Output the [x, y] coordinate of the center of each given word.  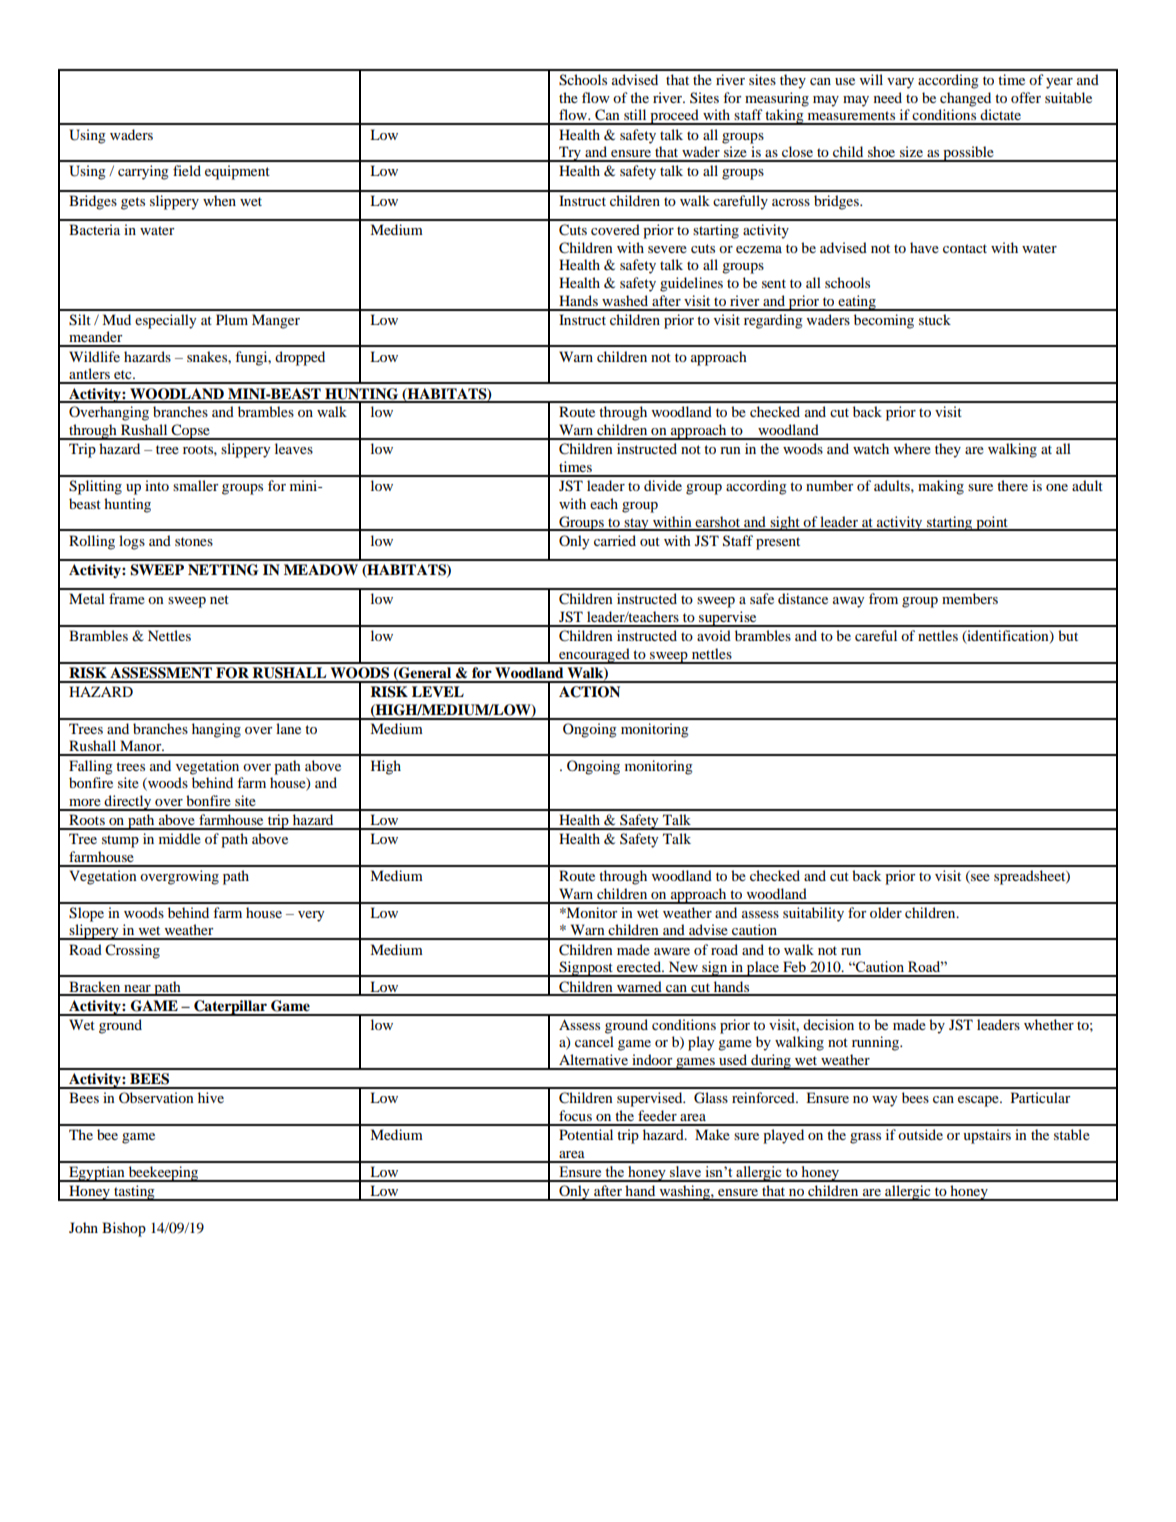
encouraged [594, 656]
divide [663, 485]
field [187, 170]
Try [570, 154]
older [886, 912]
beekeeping [163, 1174]
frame [127, 598]
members [970, 598]
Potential [586, 1134]
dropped [300, 358]
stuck [935, 319]
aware [672, 951]
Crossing [132, 951]
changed [965, 99]
